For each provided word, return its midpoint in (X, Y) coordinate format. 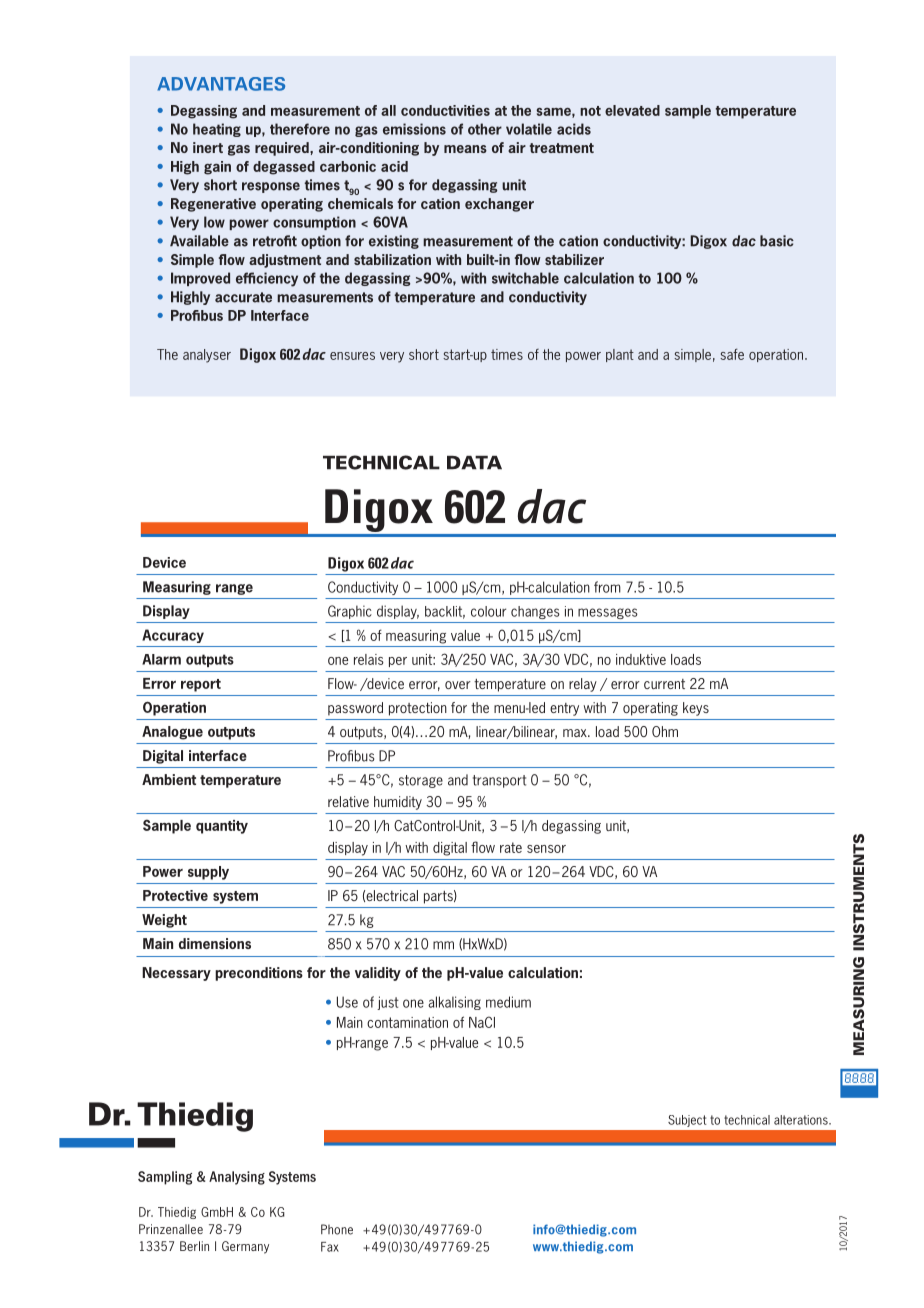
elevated (632, 110)
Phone (337, 1229)
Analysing (237, 1178)
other (485, 129)
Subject (687, 1121)
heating (217, 130)
